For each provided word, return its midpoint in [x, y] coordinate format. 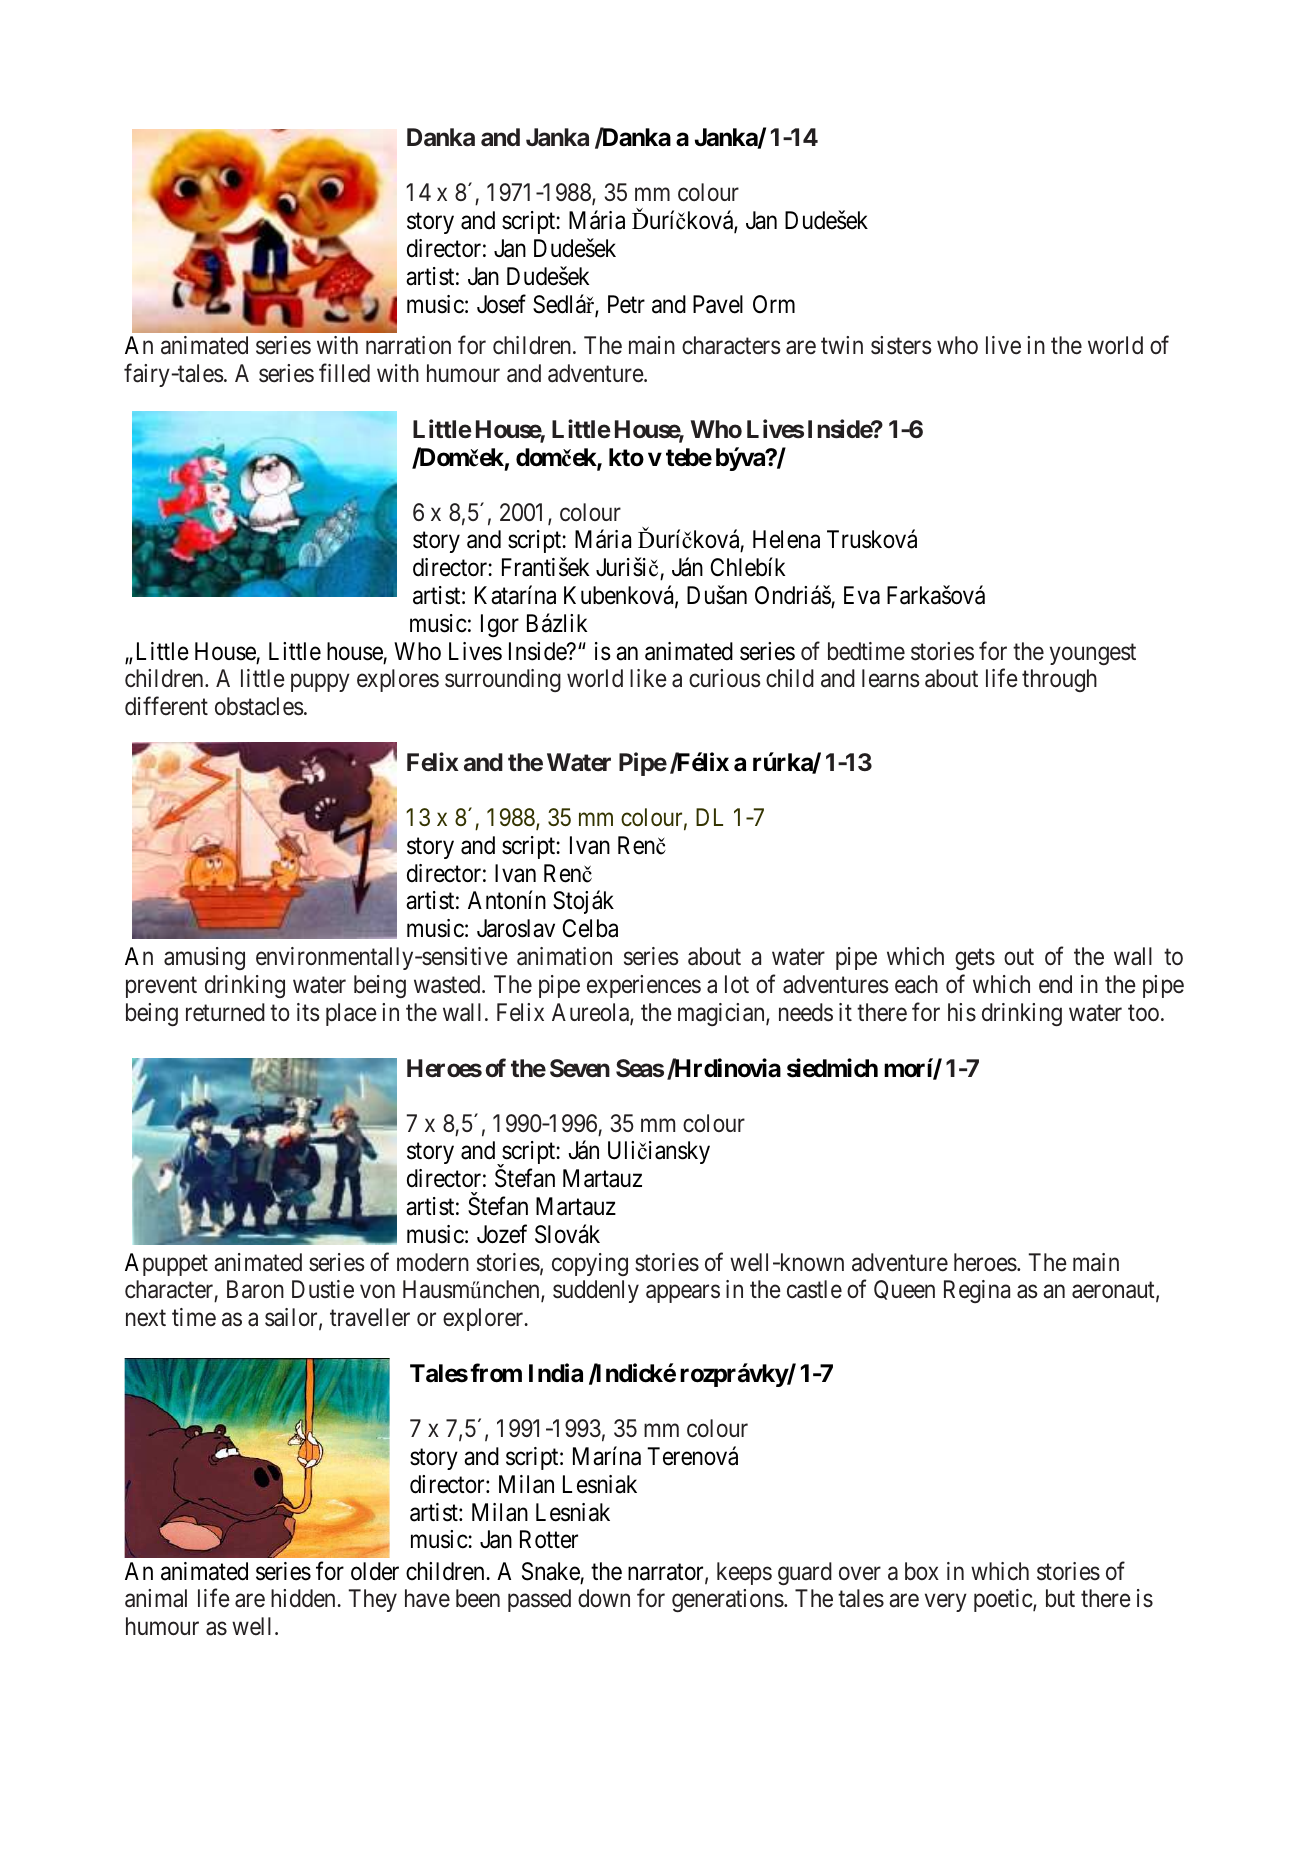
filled [344, 372]
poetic [1004, 1600]
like [648, 678]
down [604, 1598]
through [1059, 680]
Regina [977, 1291]
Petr [626, 304]
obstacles [259, 706]
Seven [580, 1068]
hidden [304, 1598]
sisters [901, 345]
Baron [255, 1289]
